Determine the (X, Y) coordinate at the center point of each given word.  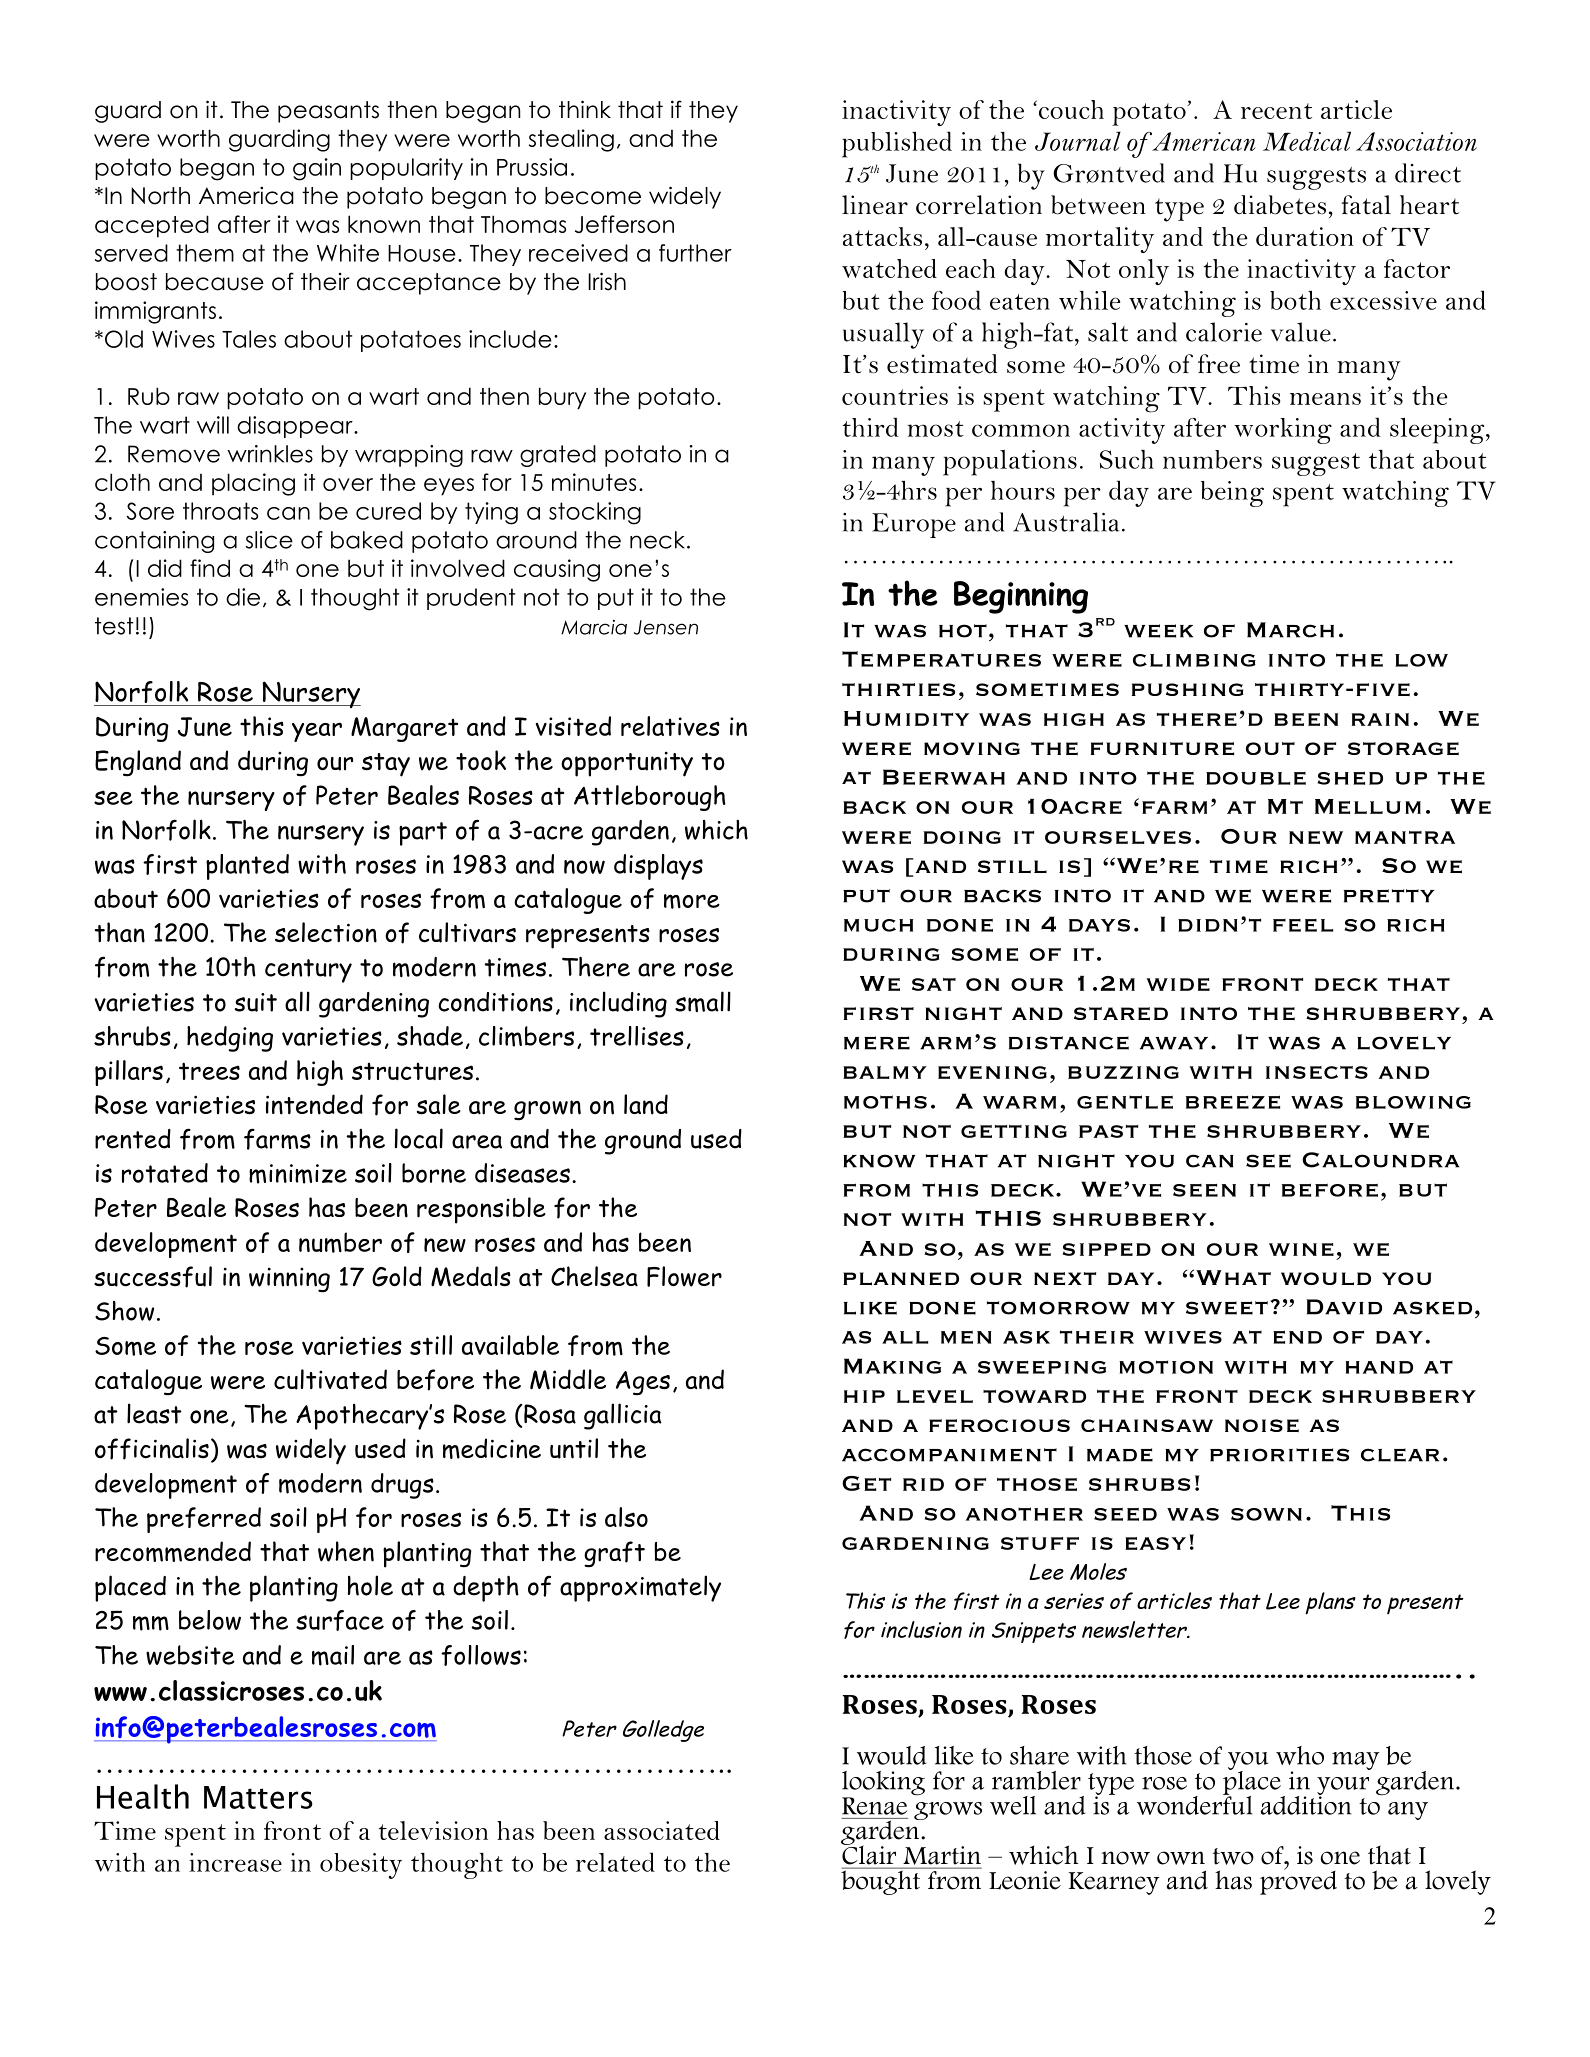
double (1256, 778)
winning (289, 1280)
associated (662, 1830)
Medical (1307, 141)
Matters (258, 1797)
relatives (670, 726)
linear (875, 205)
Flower (684, 1276)
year (317, 732)
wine (1301, 1249)
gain (317, 169)
